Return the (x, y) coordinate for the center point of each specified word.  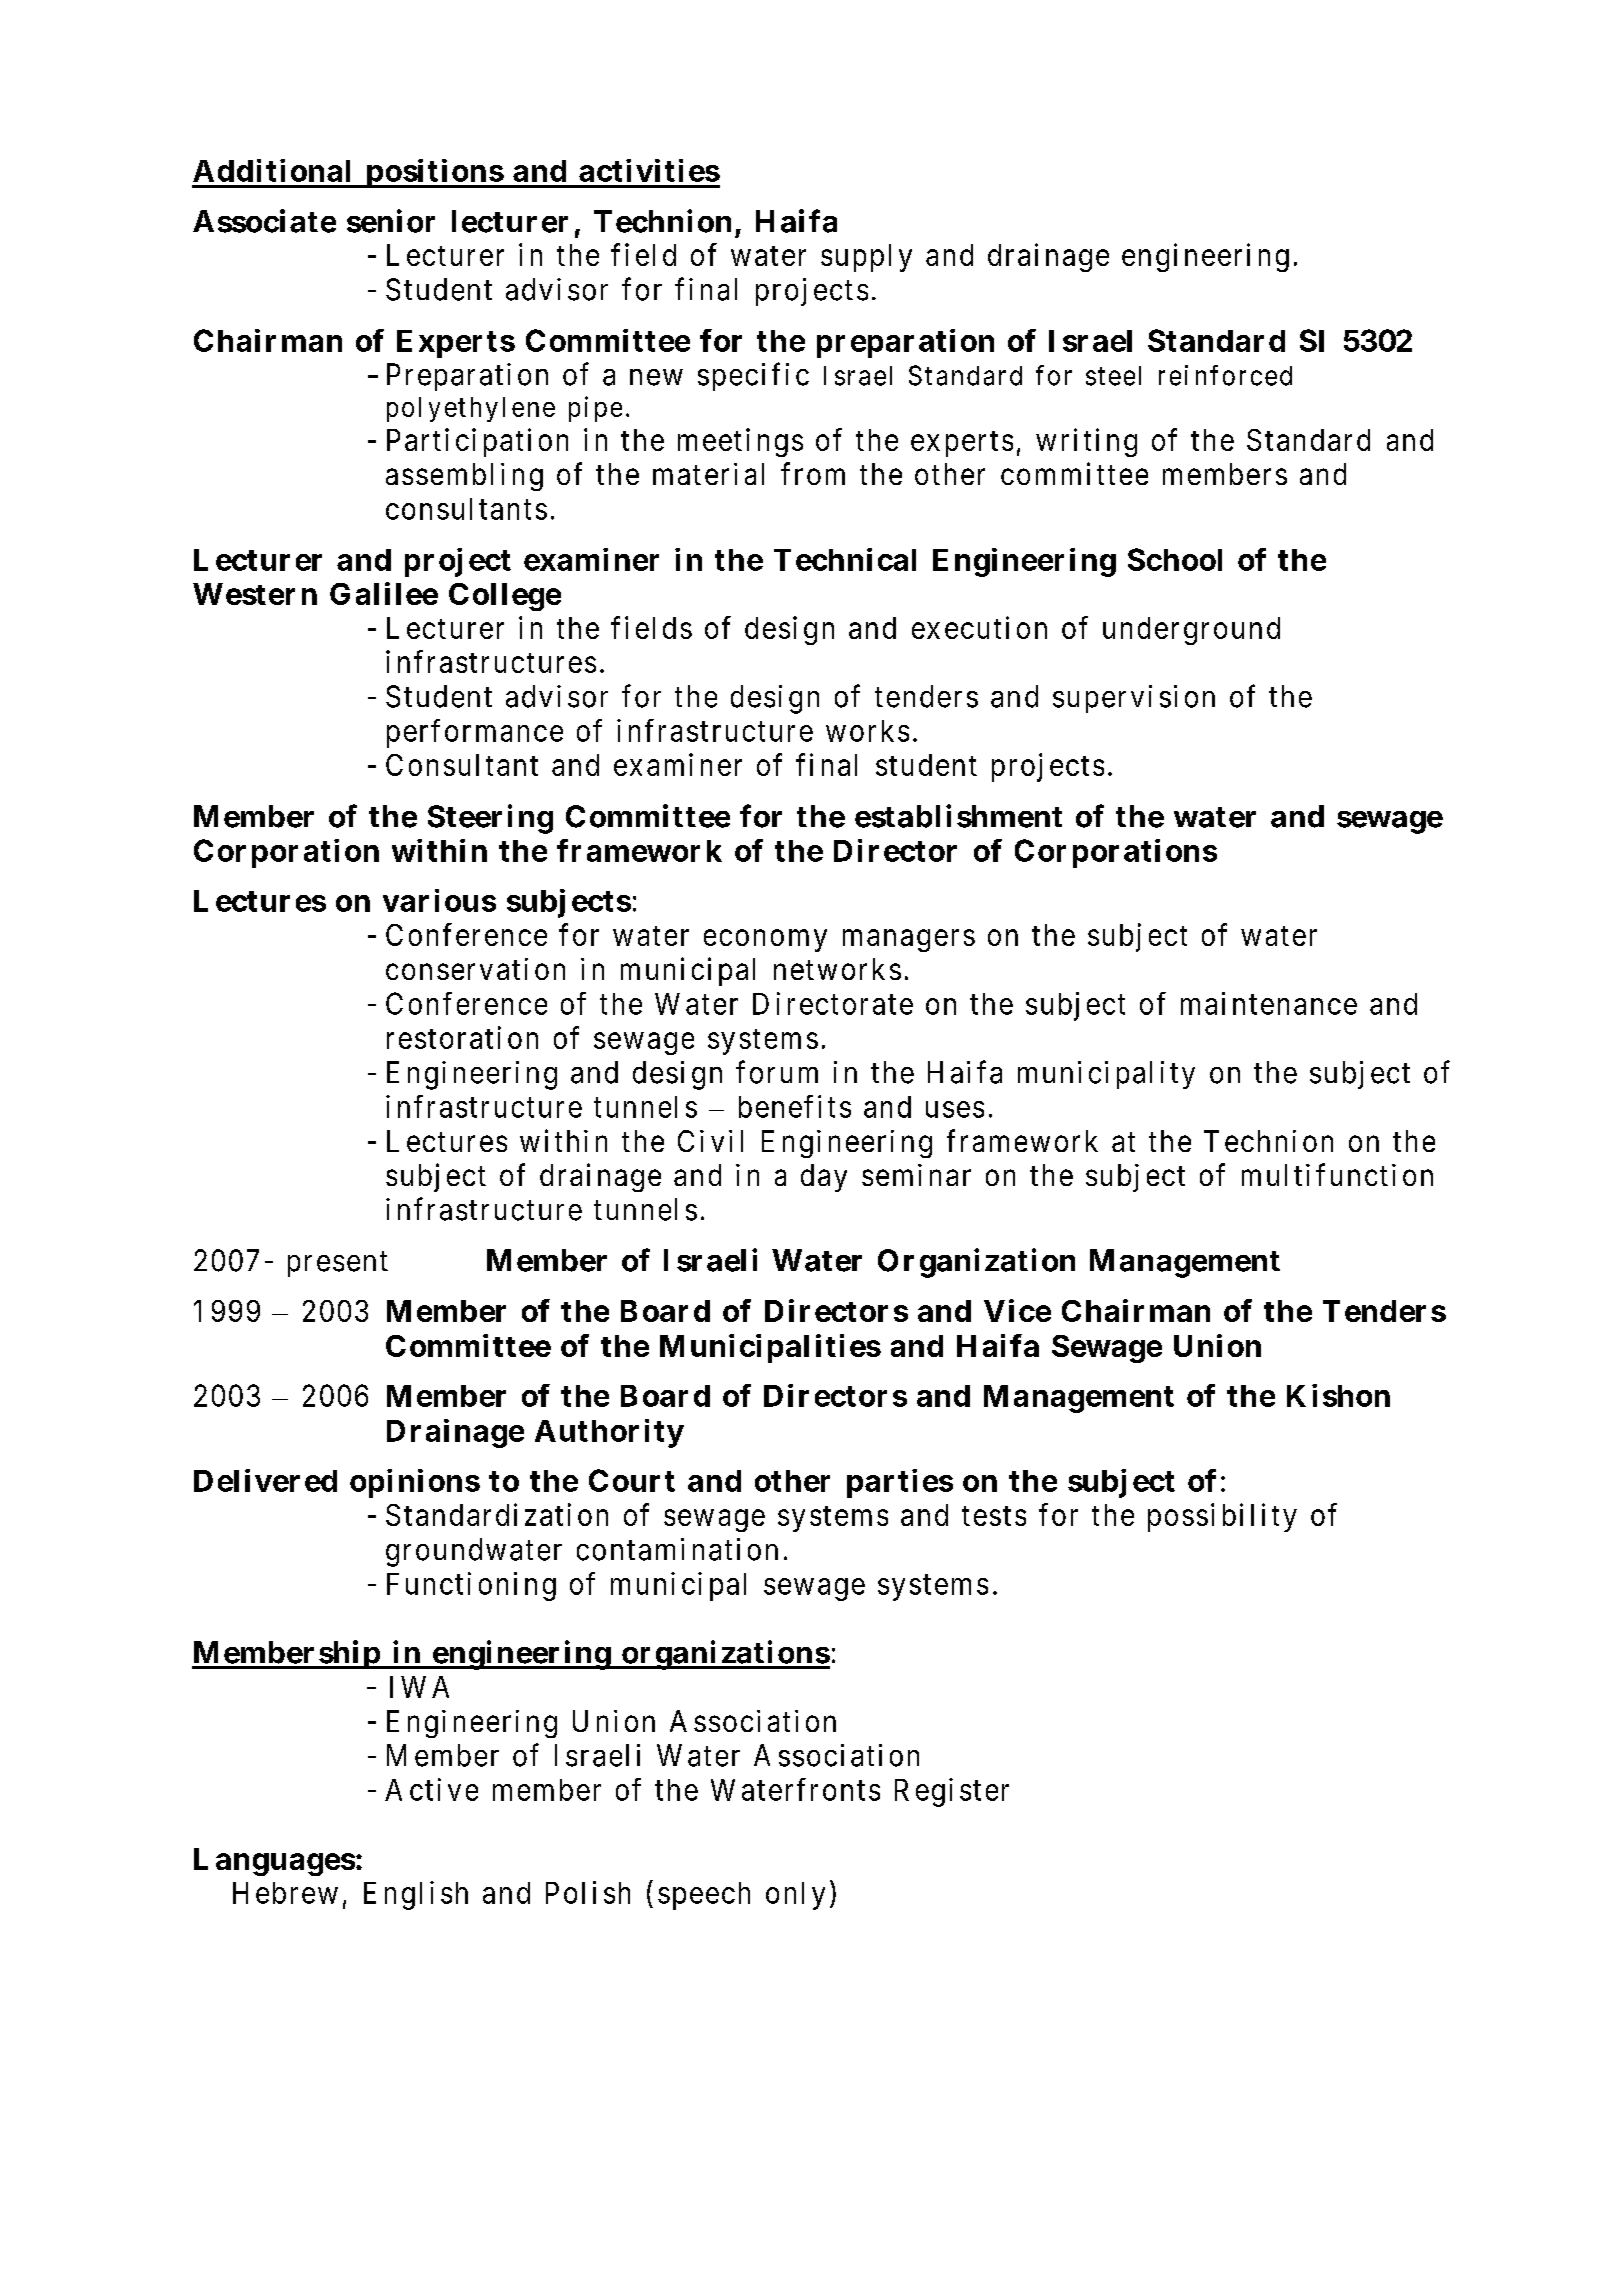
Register (952, 1792)
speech (704, 1896)
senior (391, 221)
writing (1086, 442)
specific (753, 376)
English (416, 1895)
